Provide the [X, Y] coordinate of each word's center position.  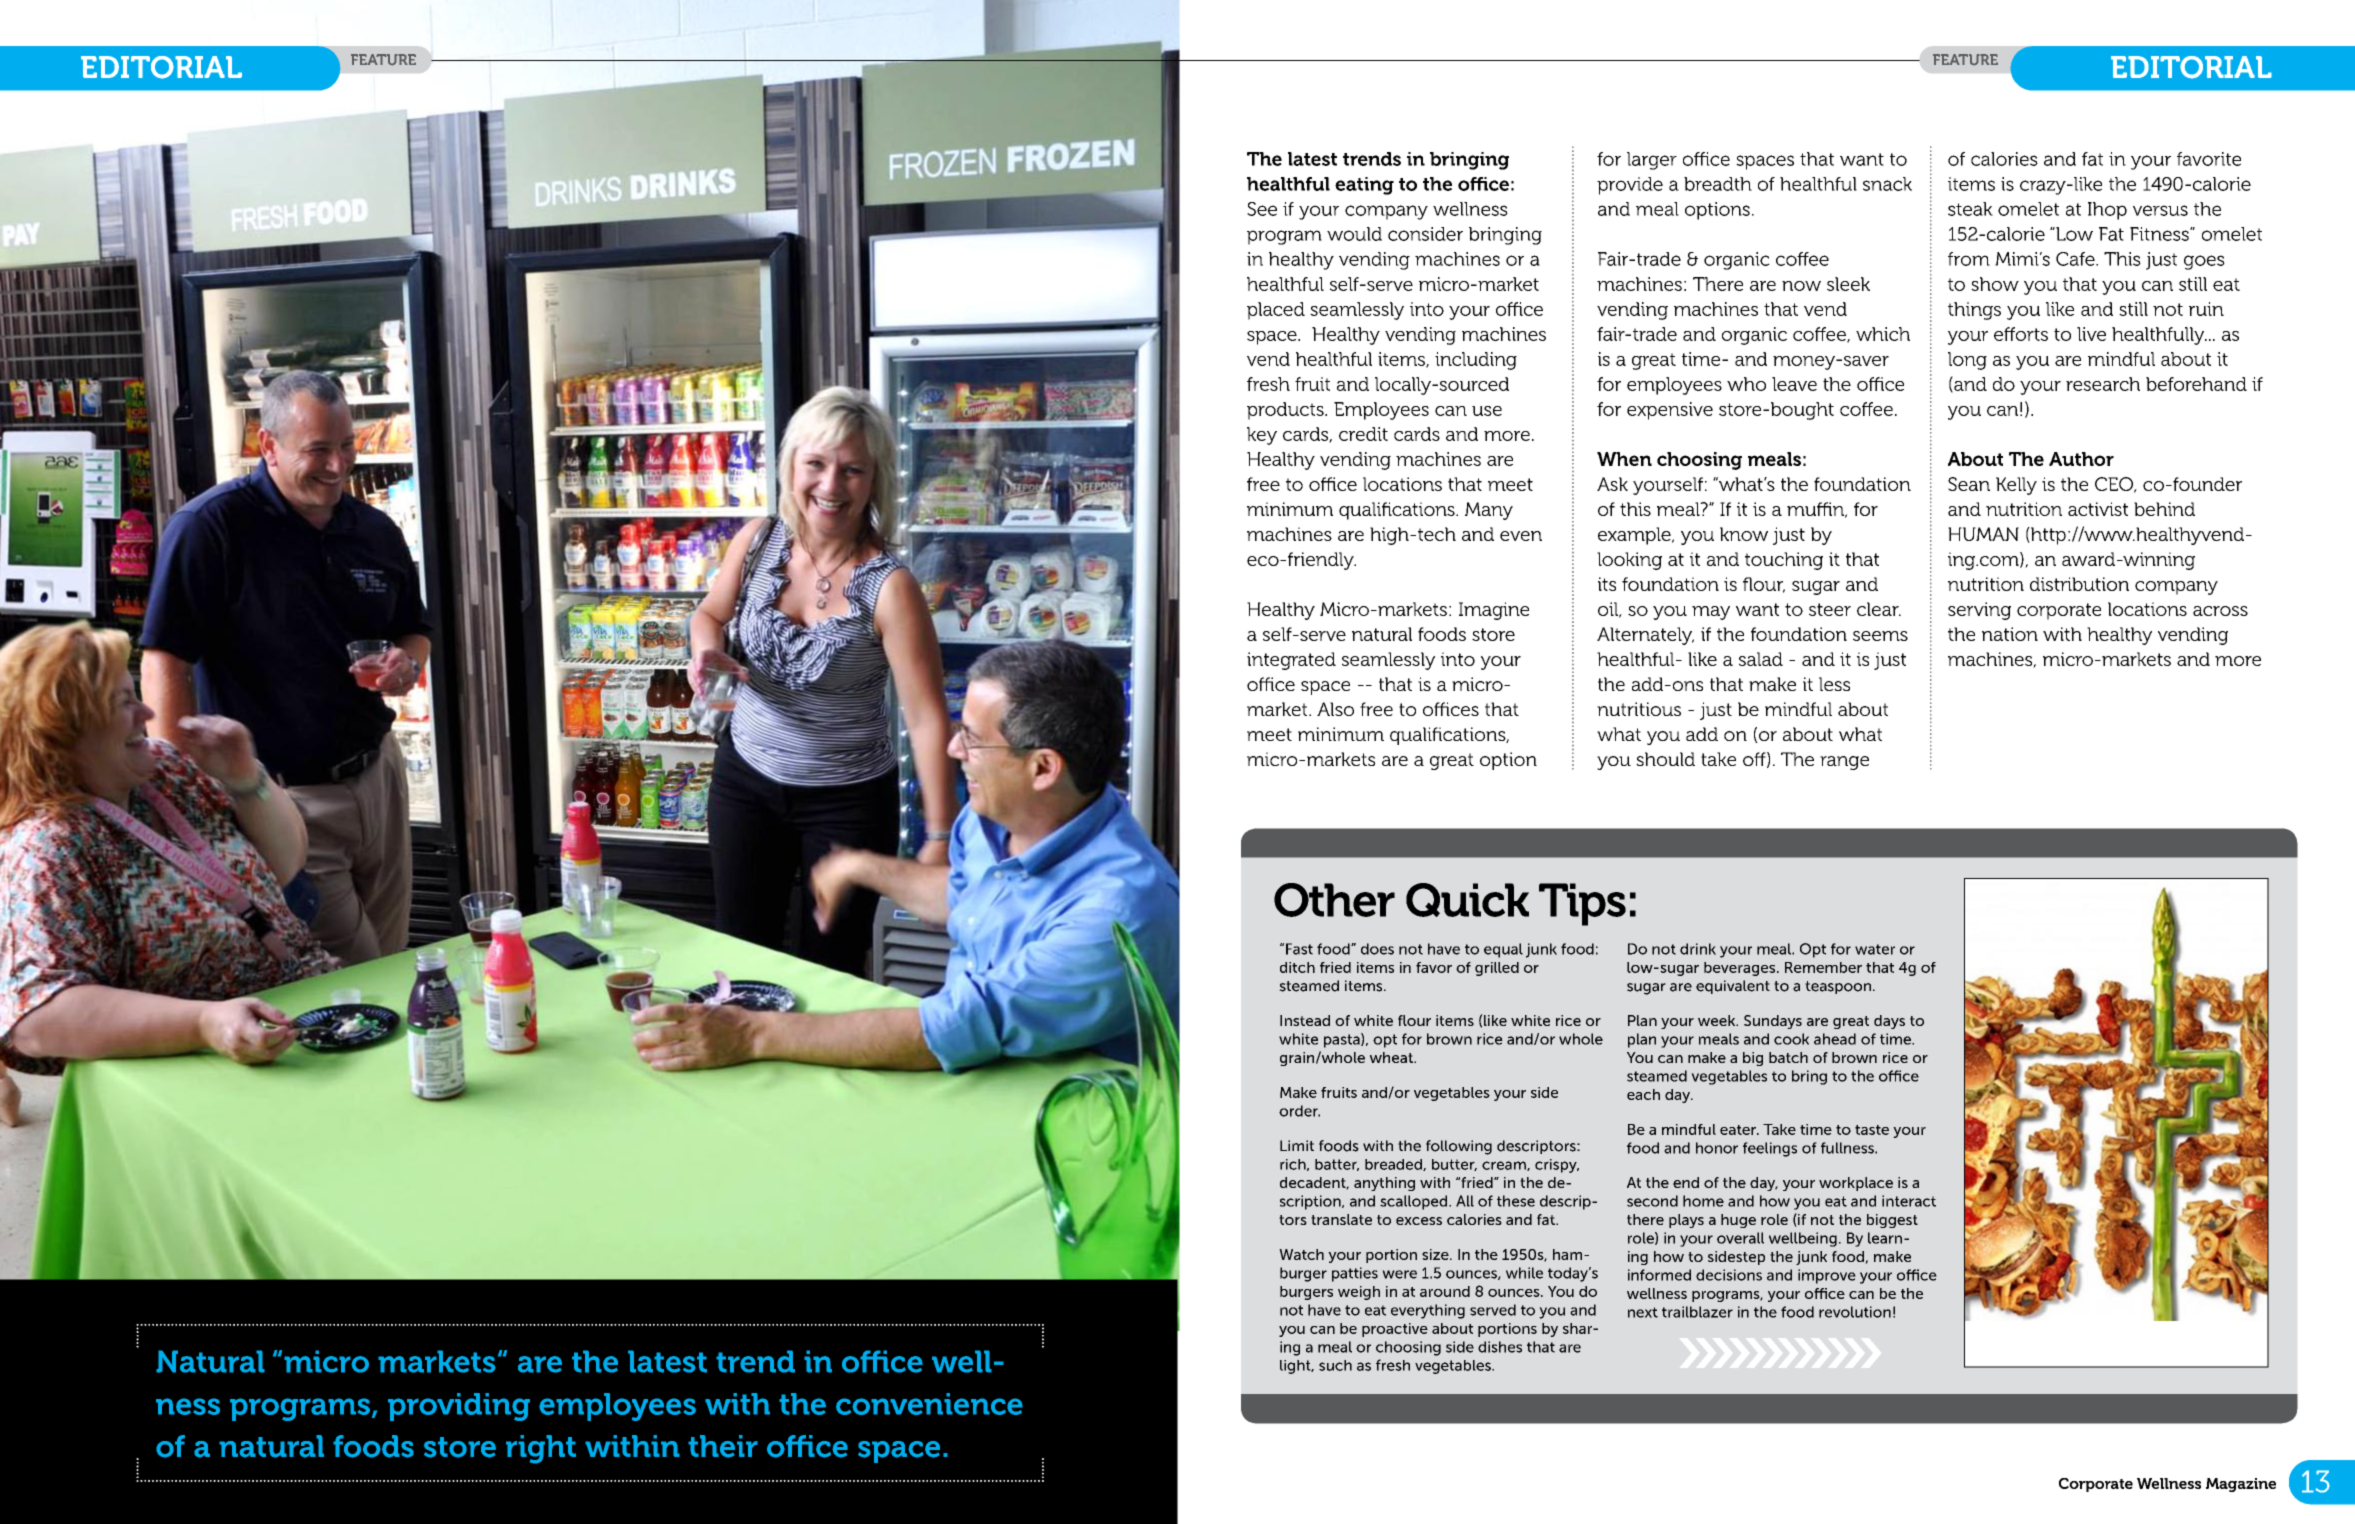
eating [1364, 186]
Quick [1467, 900]
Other [1334, 900]
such [1335, 1365]
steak [1970, 209]
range [1844, 763]
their [723, 1446]
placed [1276, 311]
